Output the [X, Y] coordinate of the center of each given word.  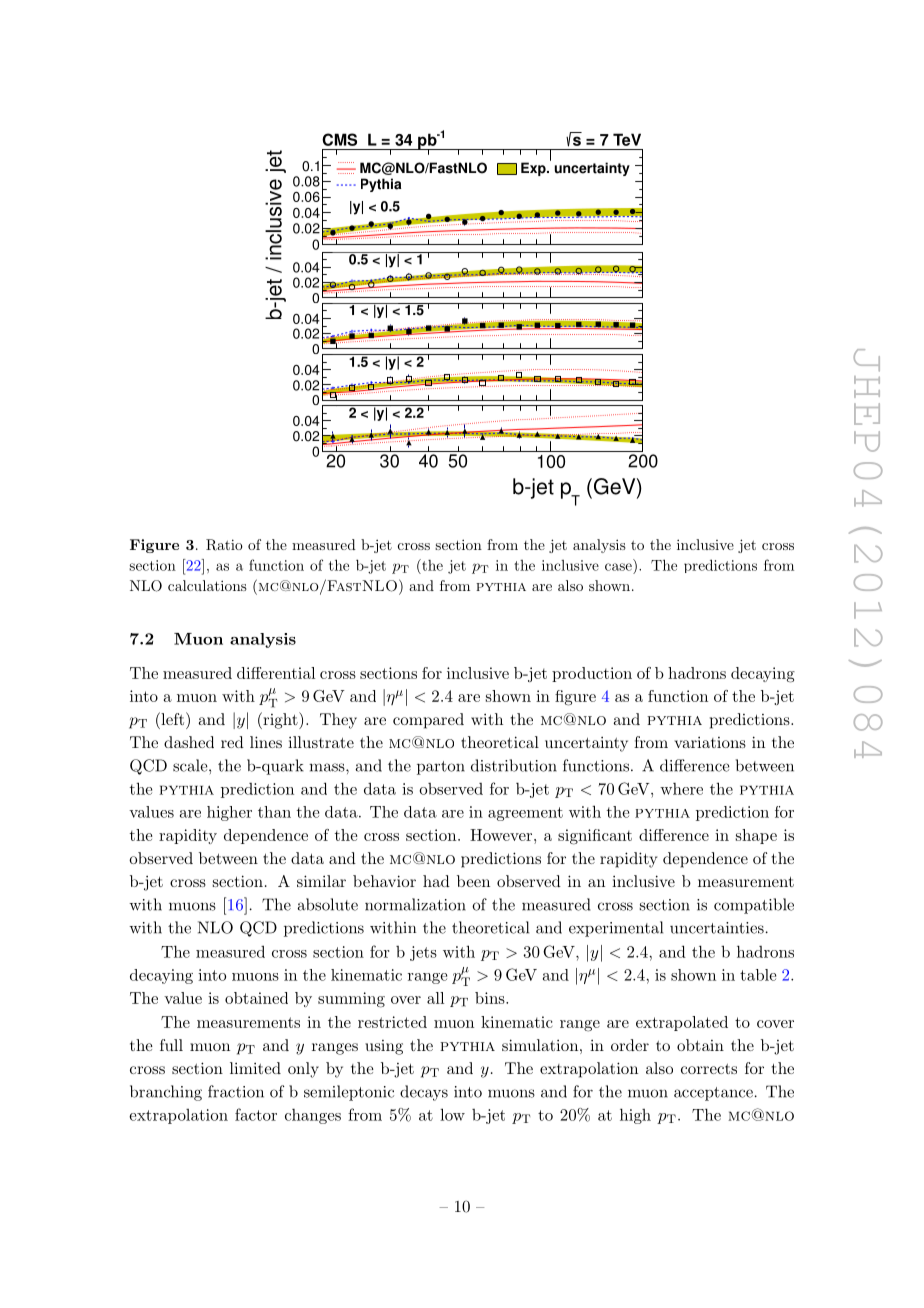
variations [710, 742]
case [618, 567]
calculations [207, 585]
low [452, 1114]
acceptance [713, 1094]
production [592, 674]
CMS [339, 139]
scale [191, 765]
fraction [236, 1091]
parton [441, 768]
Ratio [224, 545]
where [681, 789]
